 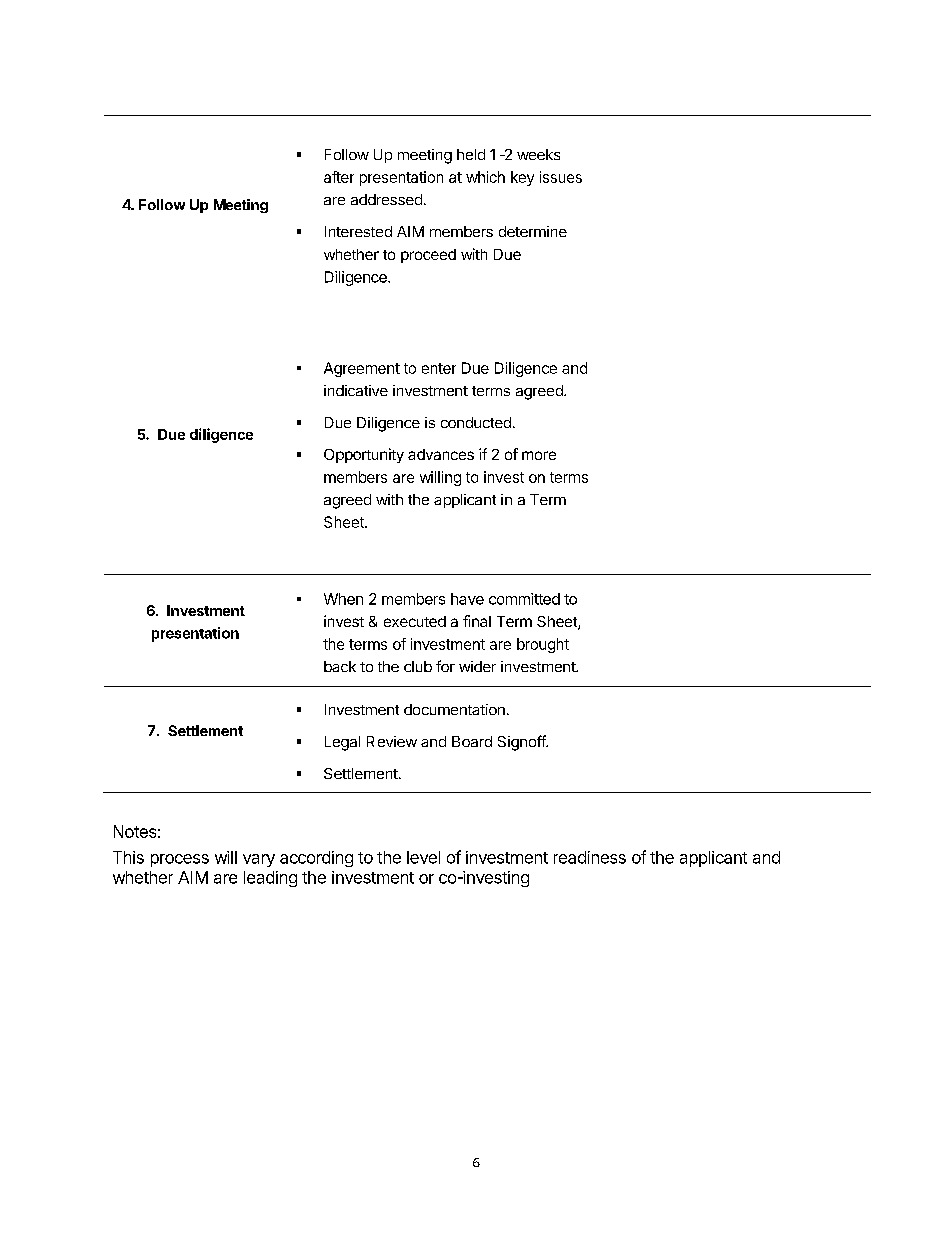 What do you see at coordinates (340, 666) in the screenshot?
I see `back` at bounding box center [340, 666].
